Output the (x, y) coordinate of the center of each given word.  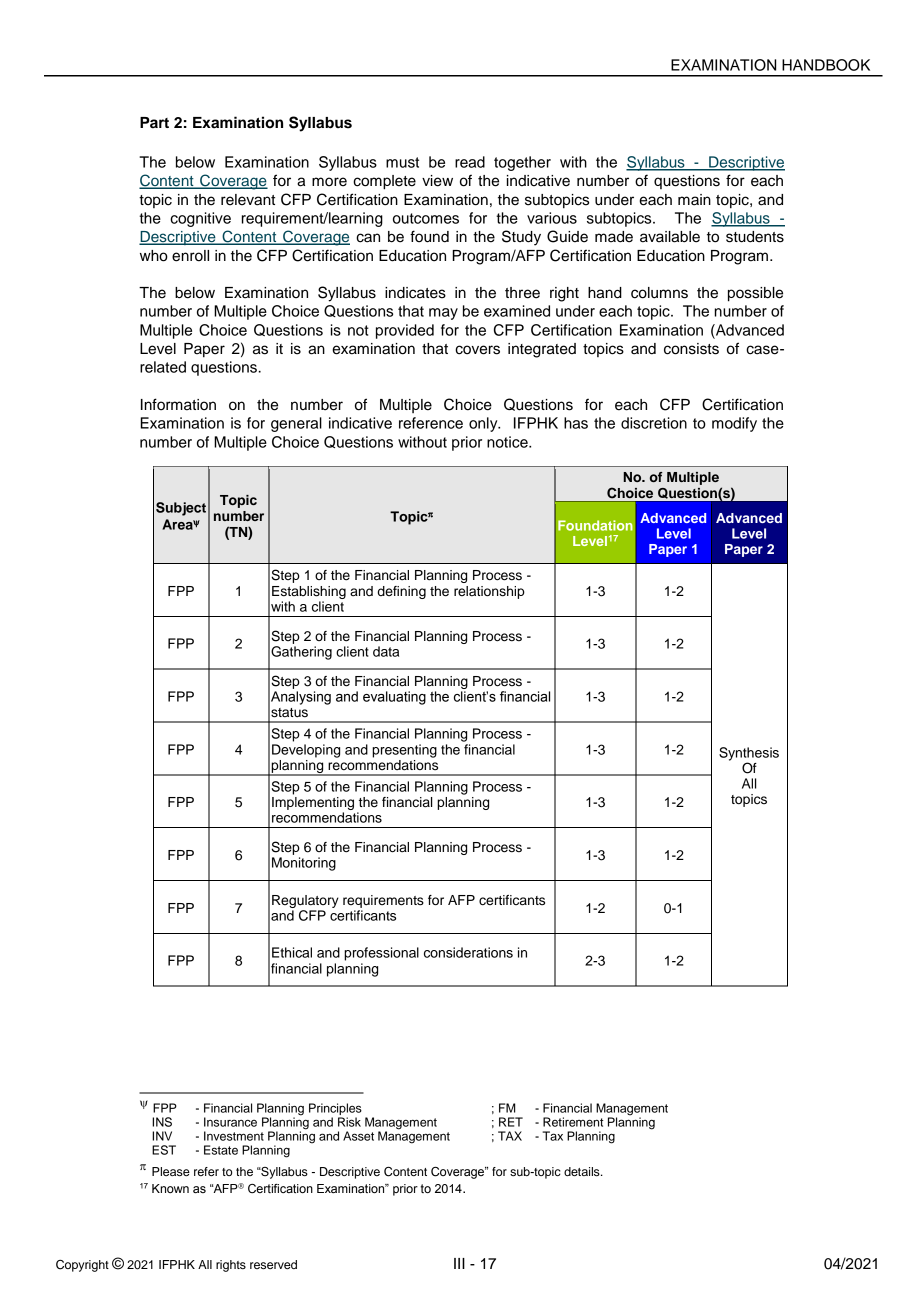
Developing (306, 751)
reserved (273, 1264)
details (583, 1171)
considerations (468, 952)
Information (178, 404)
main (694, 200)
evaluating (394, 698)
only (484, 424)
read (470, 162)
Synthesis (749, 755)
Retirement (573, 1122)
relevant (248, 200)
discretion (654, 423)
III (459, 1263)
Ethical (292, 952)
